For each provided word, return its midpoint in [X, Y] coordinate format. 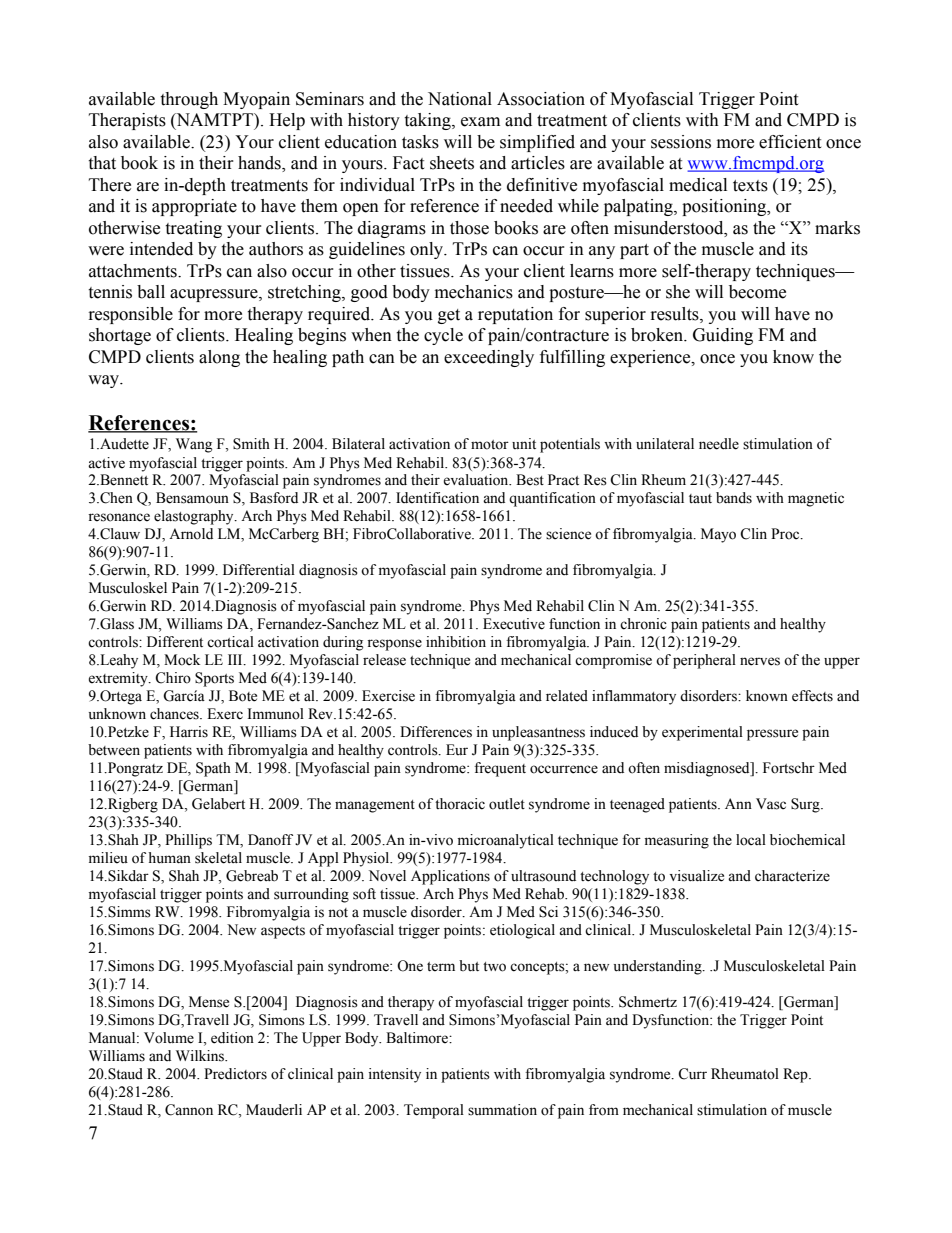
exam [480, 122]
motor [490, 445]
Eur [457, 749]
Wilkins [201, 1056]
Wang [194, 445]
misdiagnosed [708, 769]
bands [734, 498]
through [189, 100]
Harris [189, 732]
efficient [790, 142]
